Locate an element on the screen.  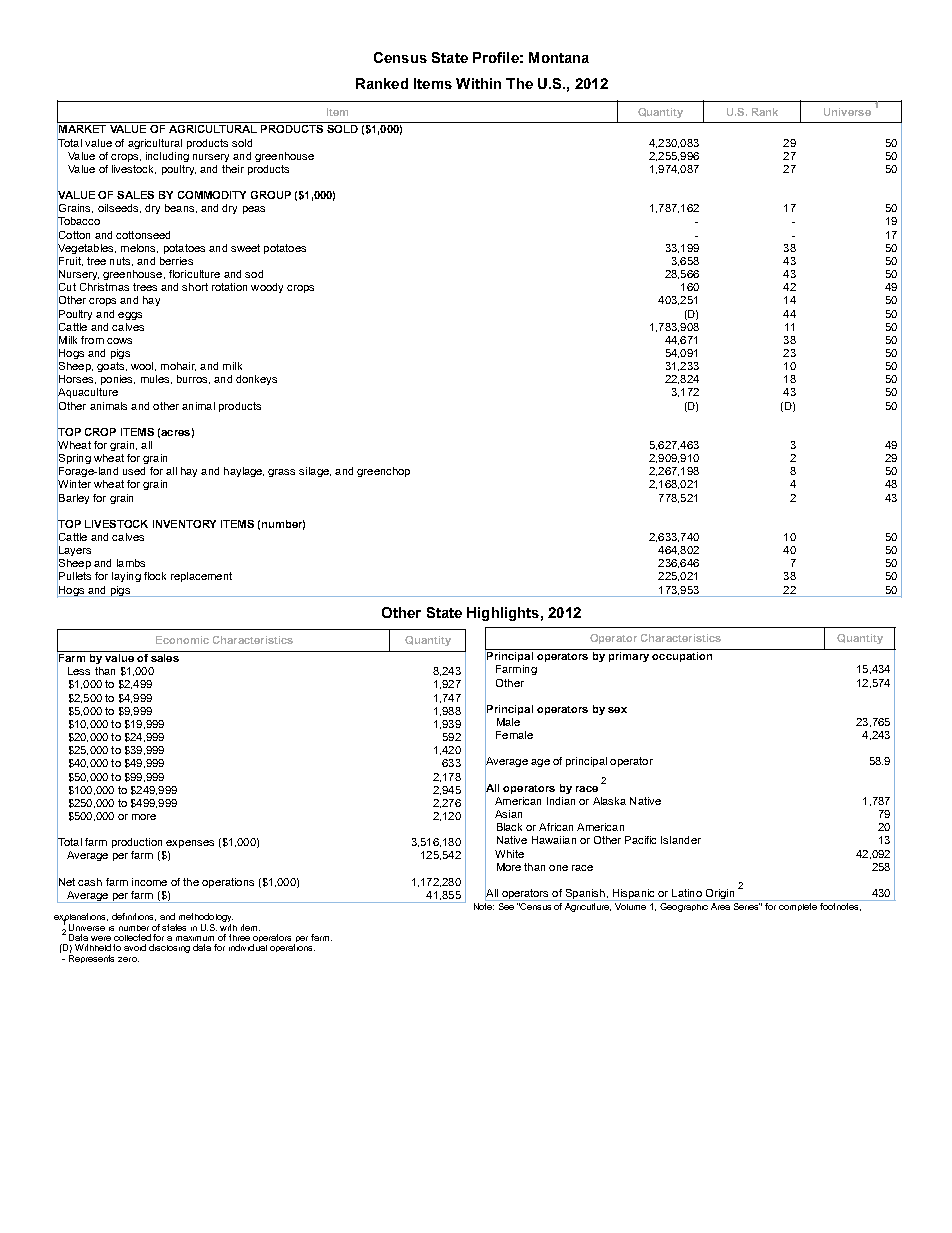
collected is located at coordinates (132, 937).
